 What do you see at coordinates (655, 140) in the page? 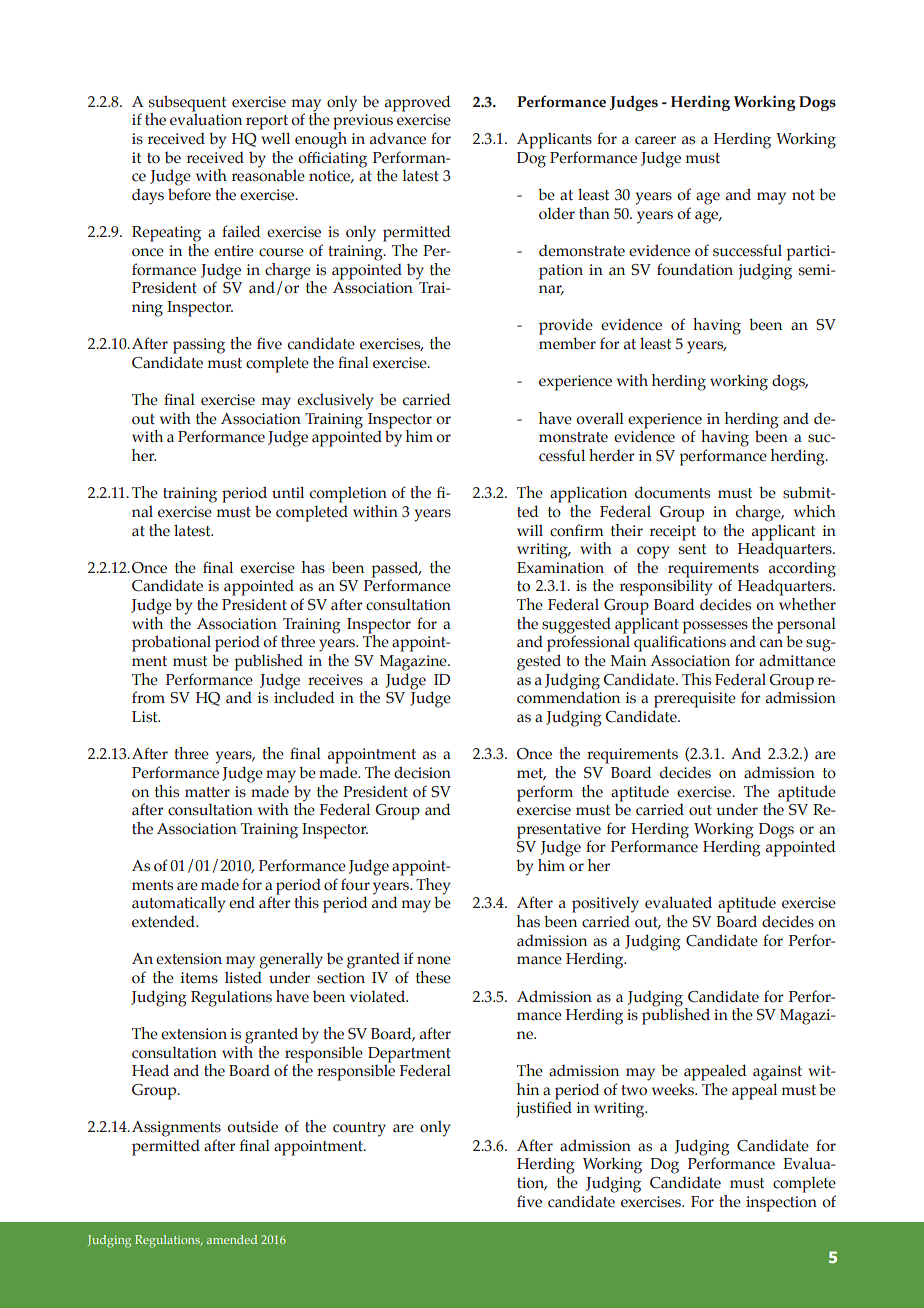
I see `career` at bounding box center [655, 140].
